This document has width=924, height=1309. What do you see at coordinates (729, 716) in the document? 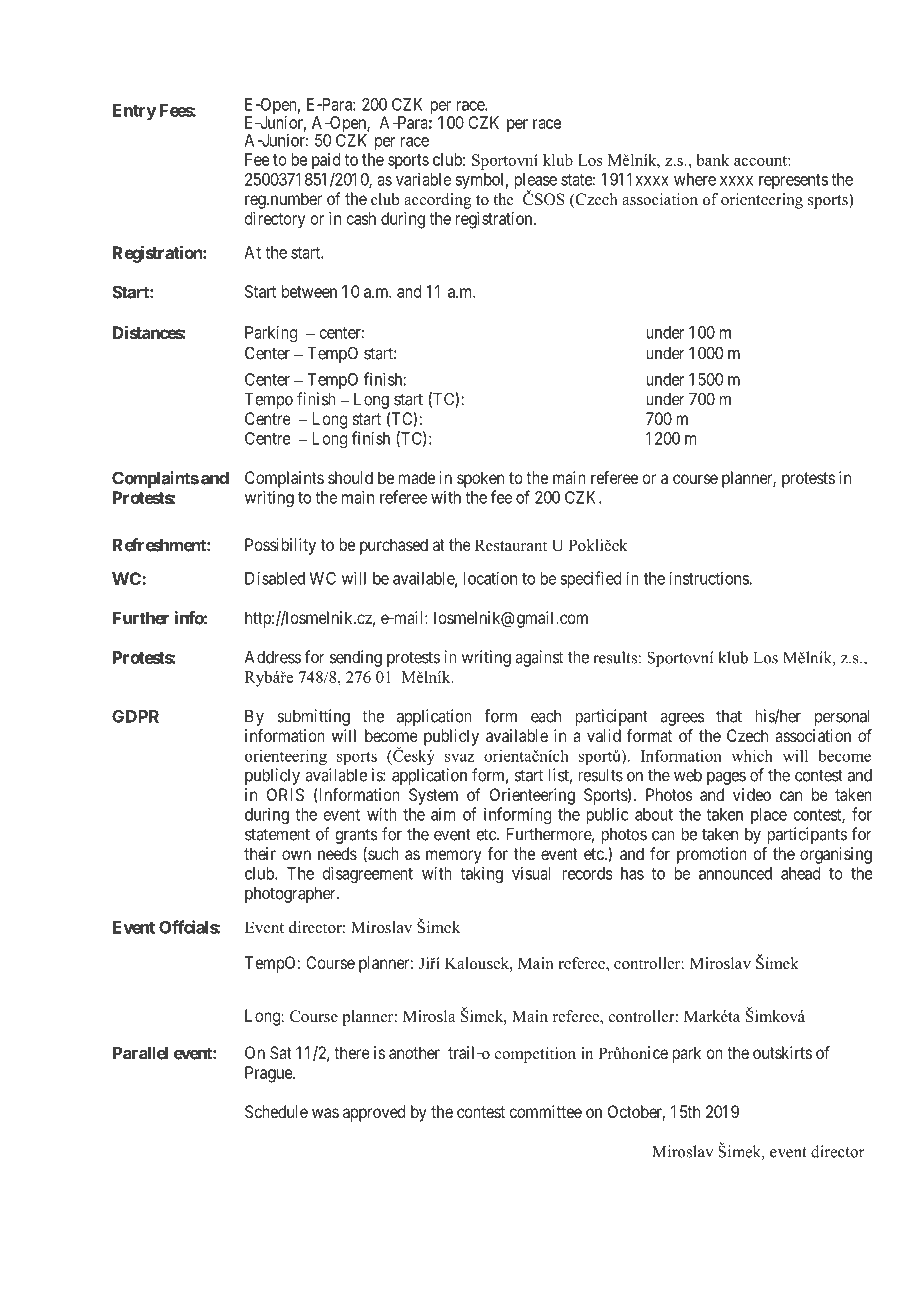
I see `that` at bounding box center [729, 716].
